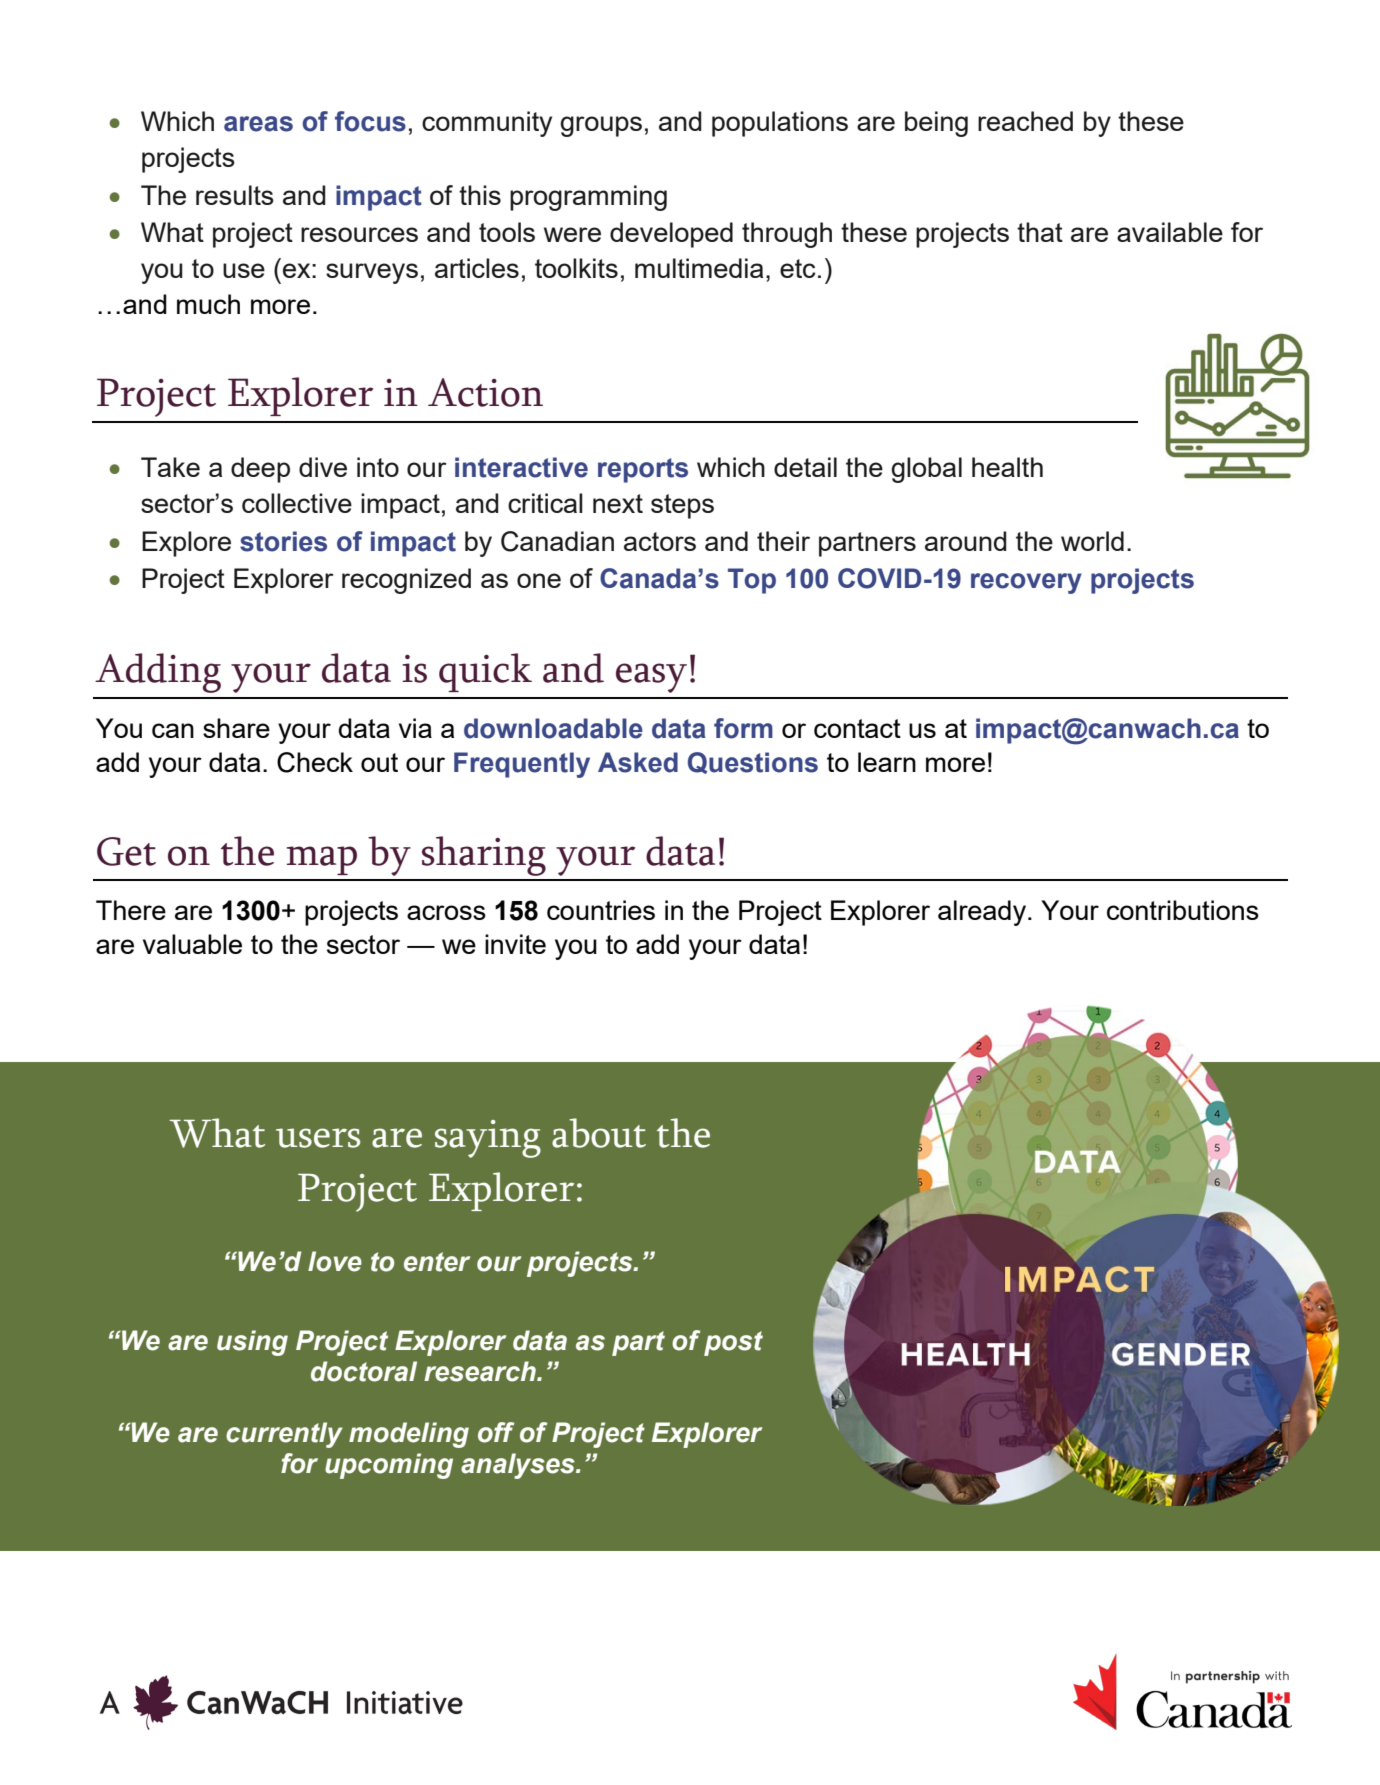  I want to click on Asked, so click(638, 762).
